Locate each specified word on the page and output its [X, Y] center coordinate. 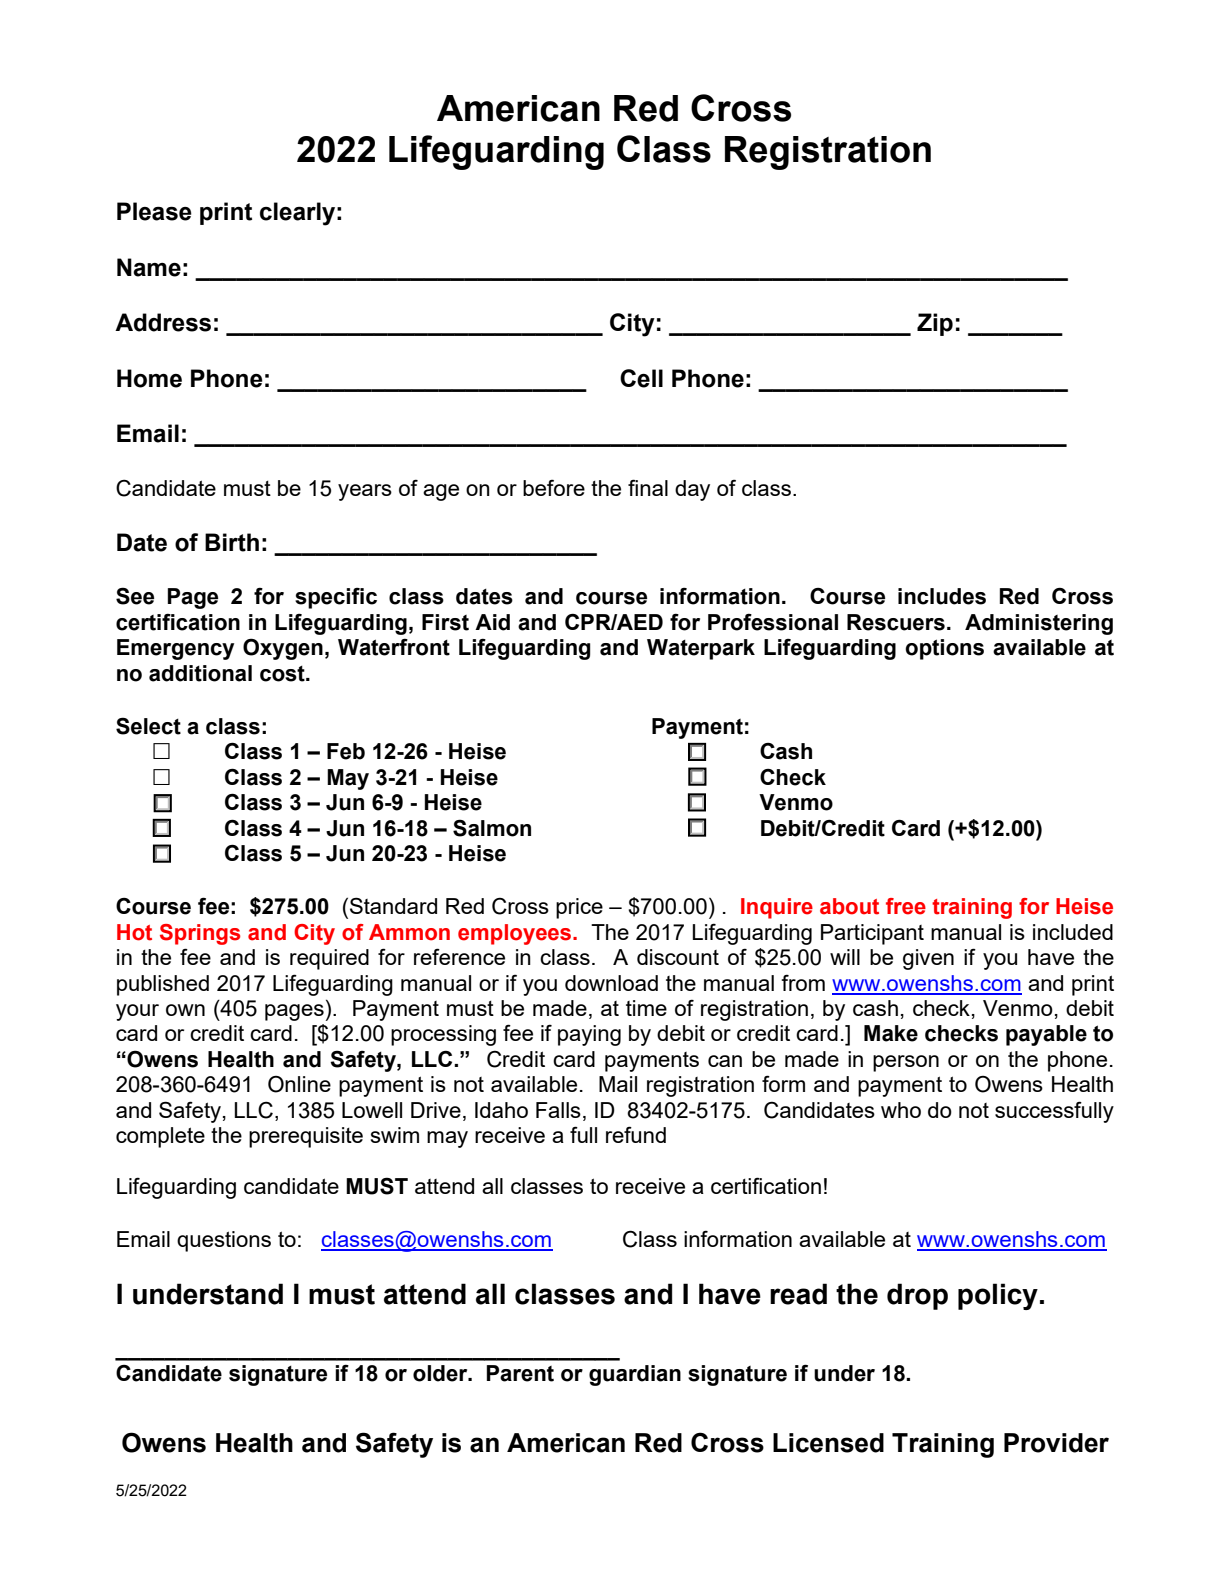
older [441, 1373]
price [579, 908]
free [906, 906]
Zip [935, 324]
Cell [641, 378]
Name [149, 267]
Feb [346, 751]
